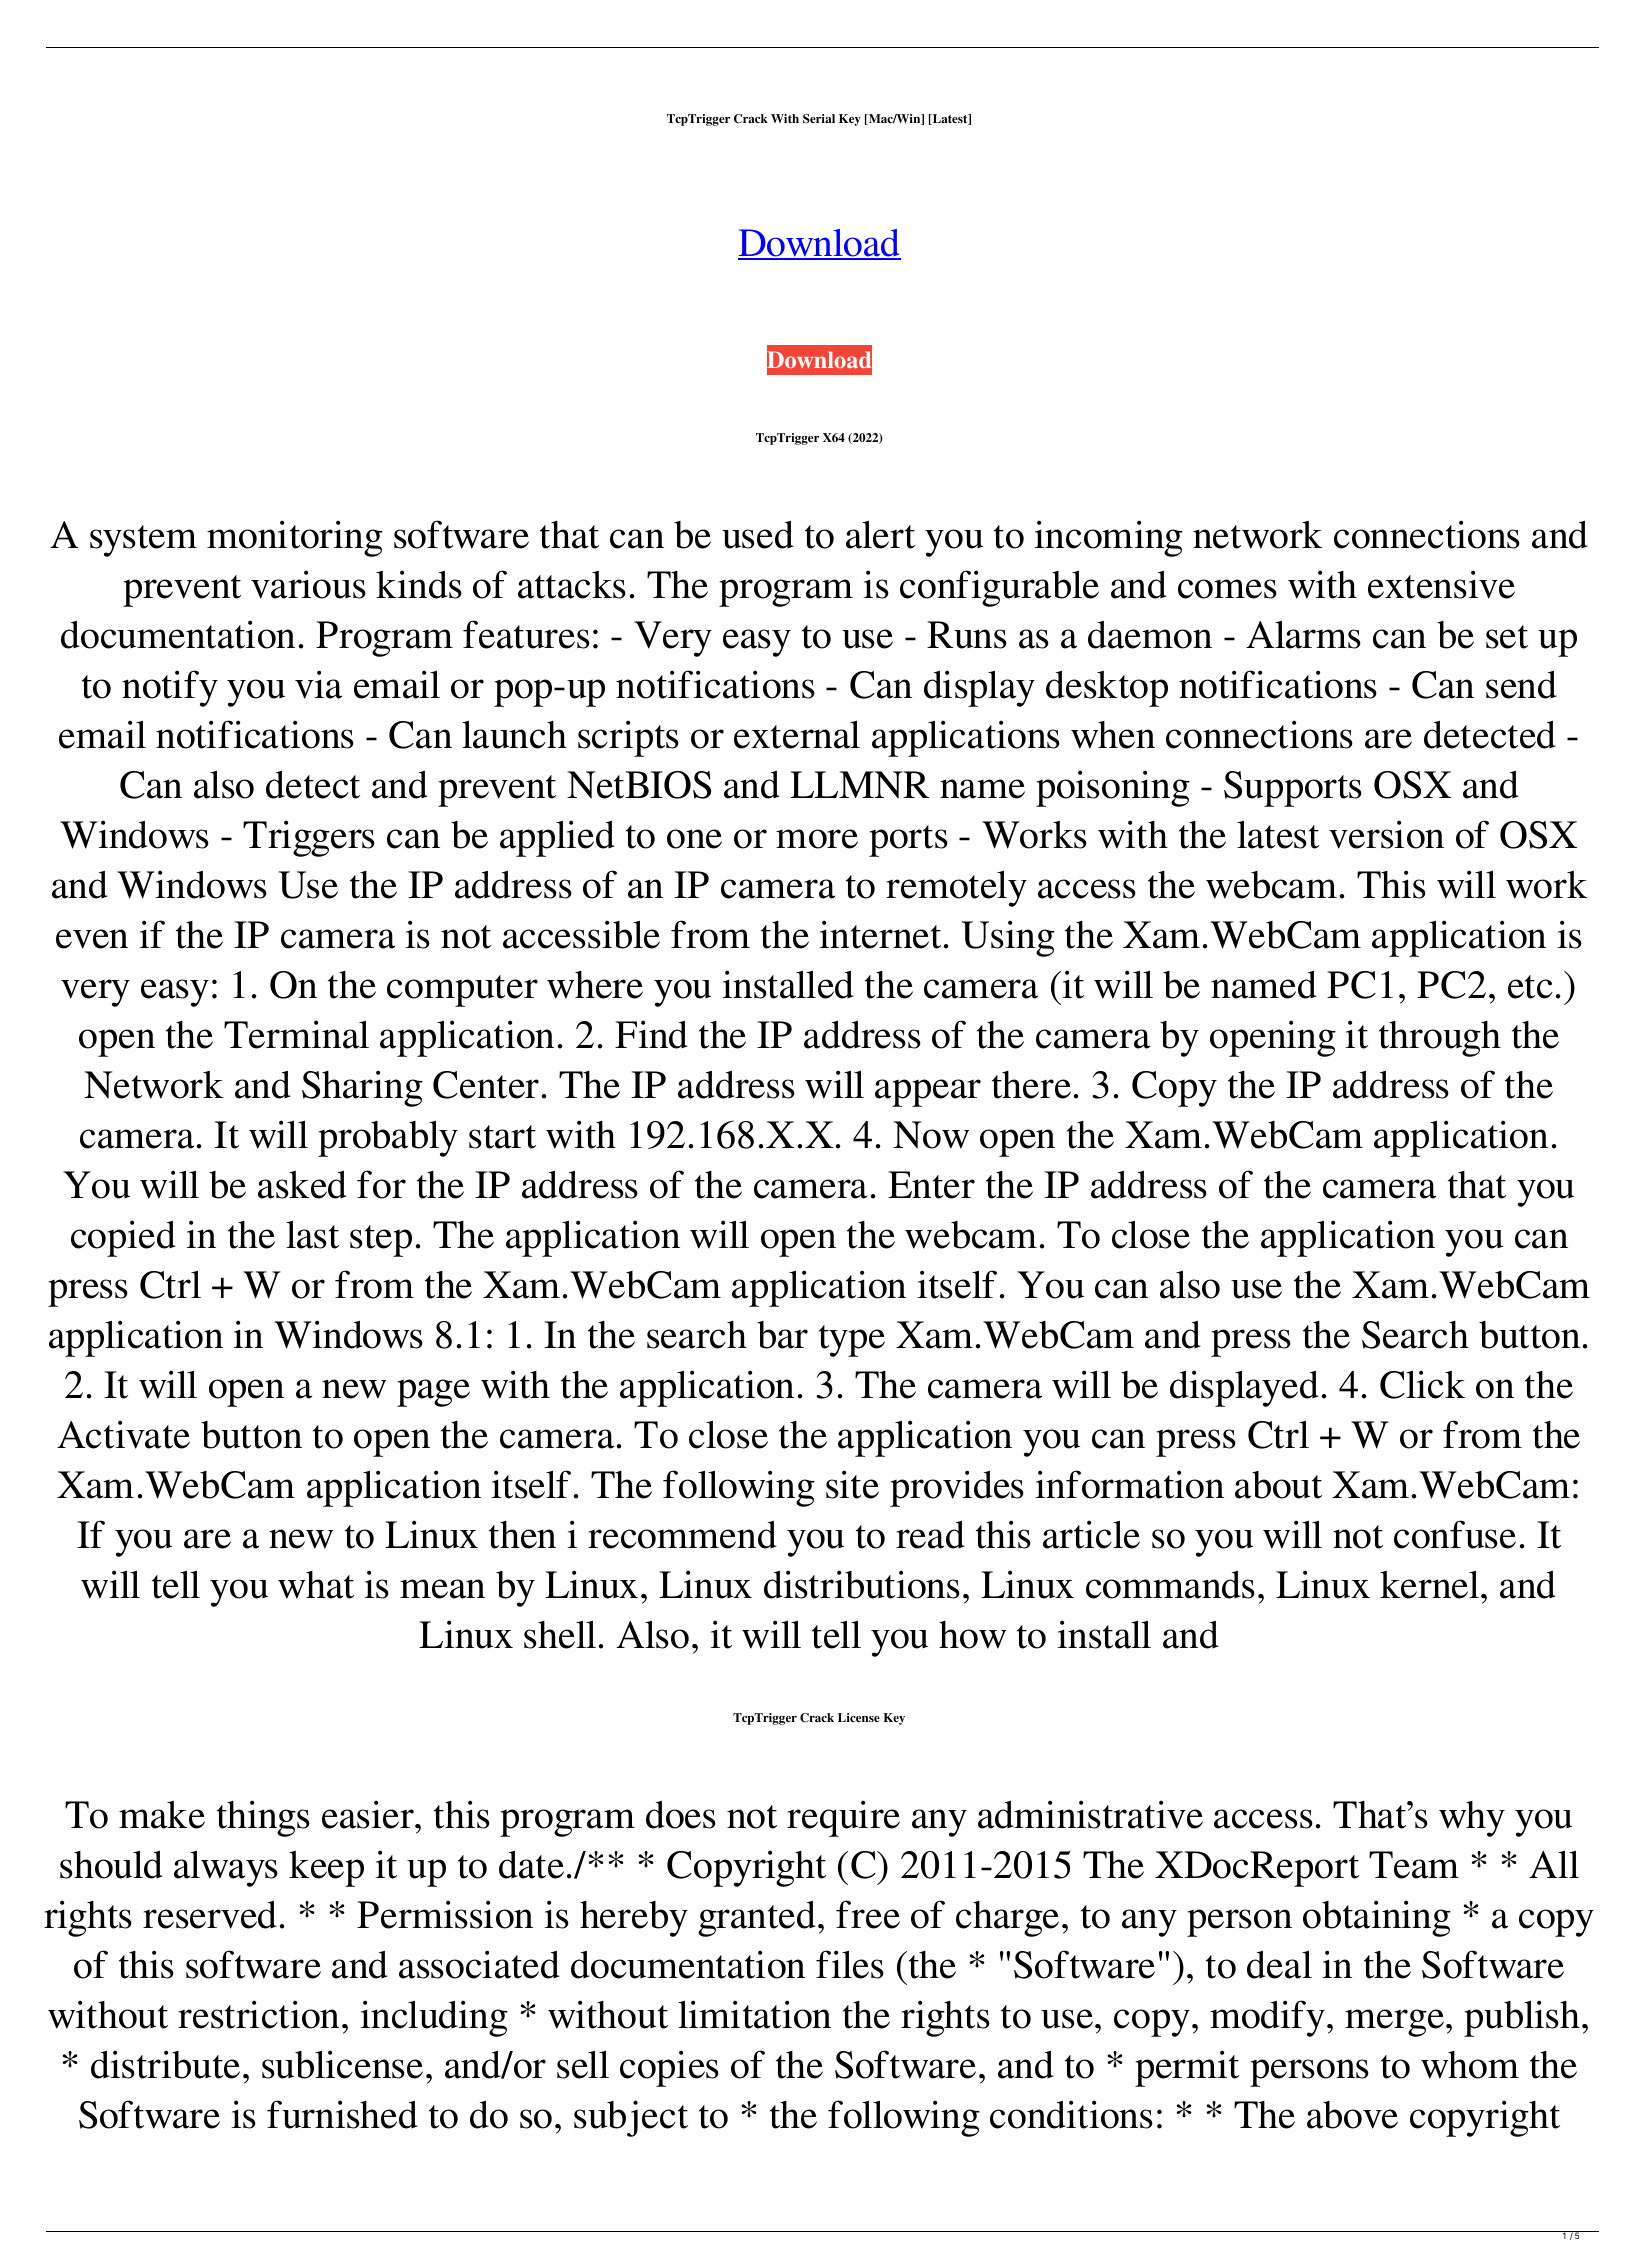 Image resolution: width=1645 pixels, height=2262 pixels. I want to click on Serial, so click(819, 118).
